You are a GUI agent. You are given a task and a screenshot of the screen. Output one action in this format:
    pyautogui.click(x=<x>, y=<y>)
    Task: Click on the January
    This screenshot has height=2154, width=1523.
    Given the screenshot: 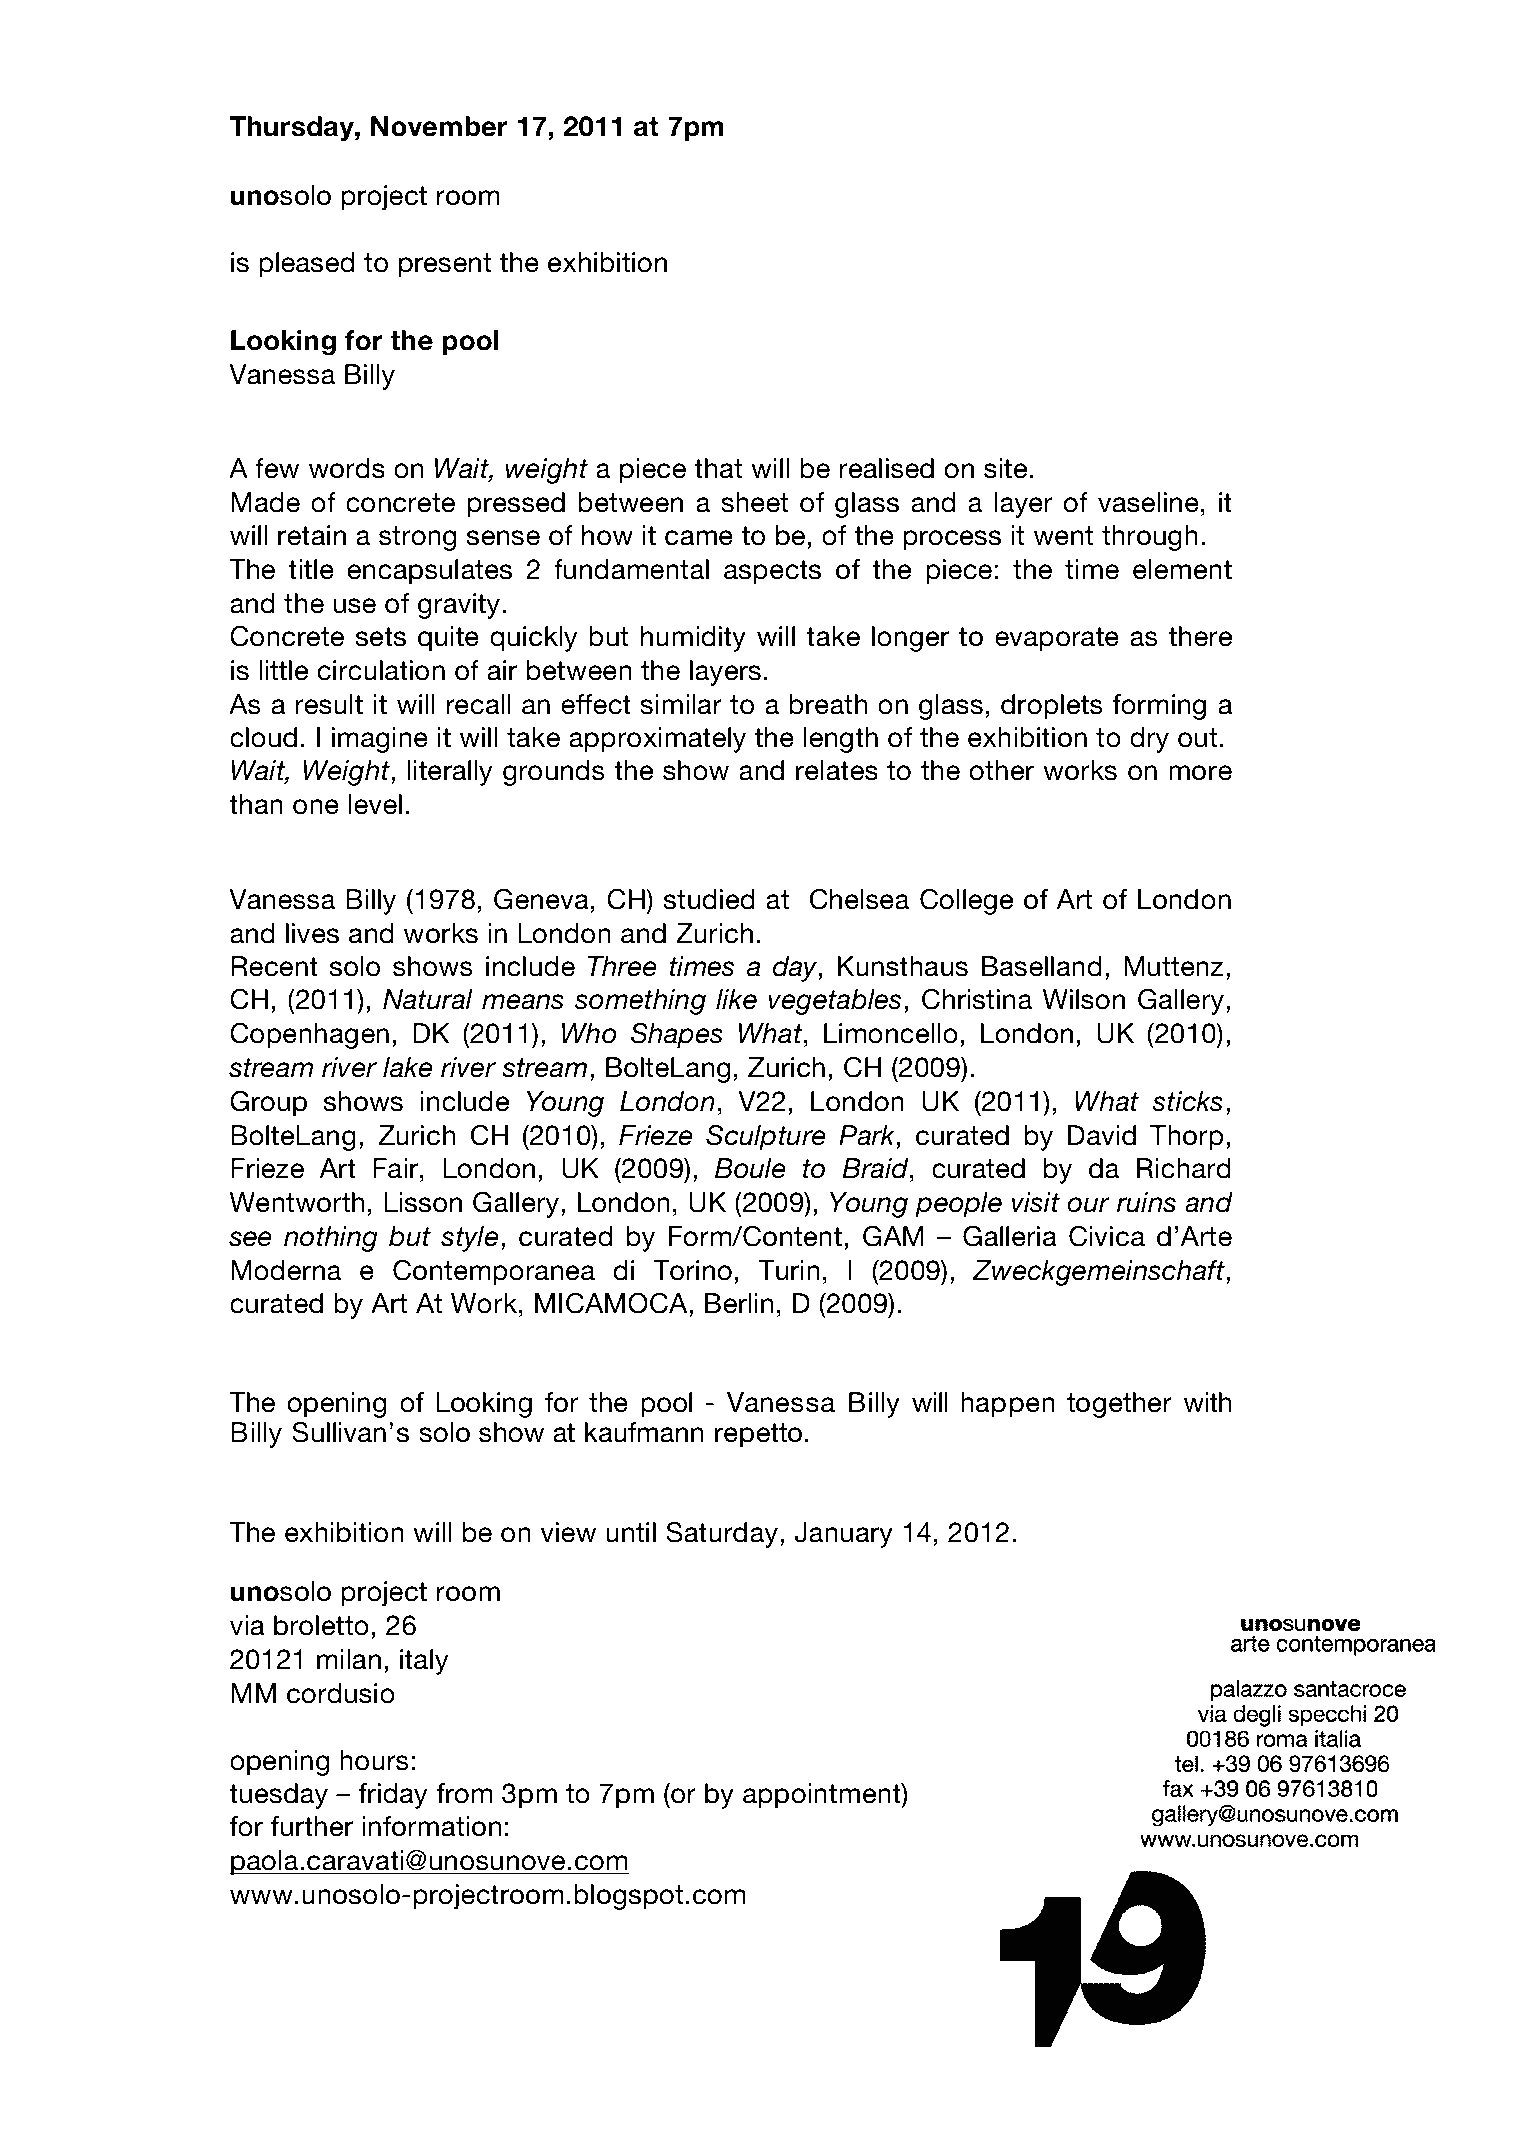 What is the action you would take?
    pyautogui.click(x=844, y=1535)
